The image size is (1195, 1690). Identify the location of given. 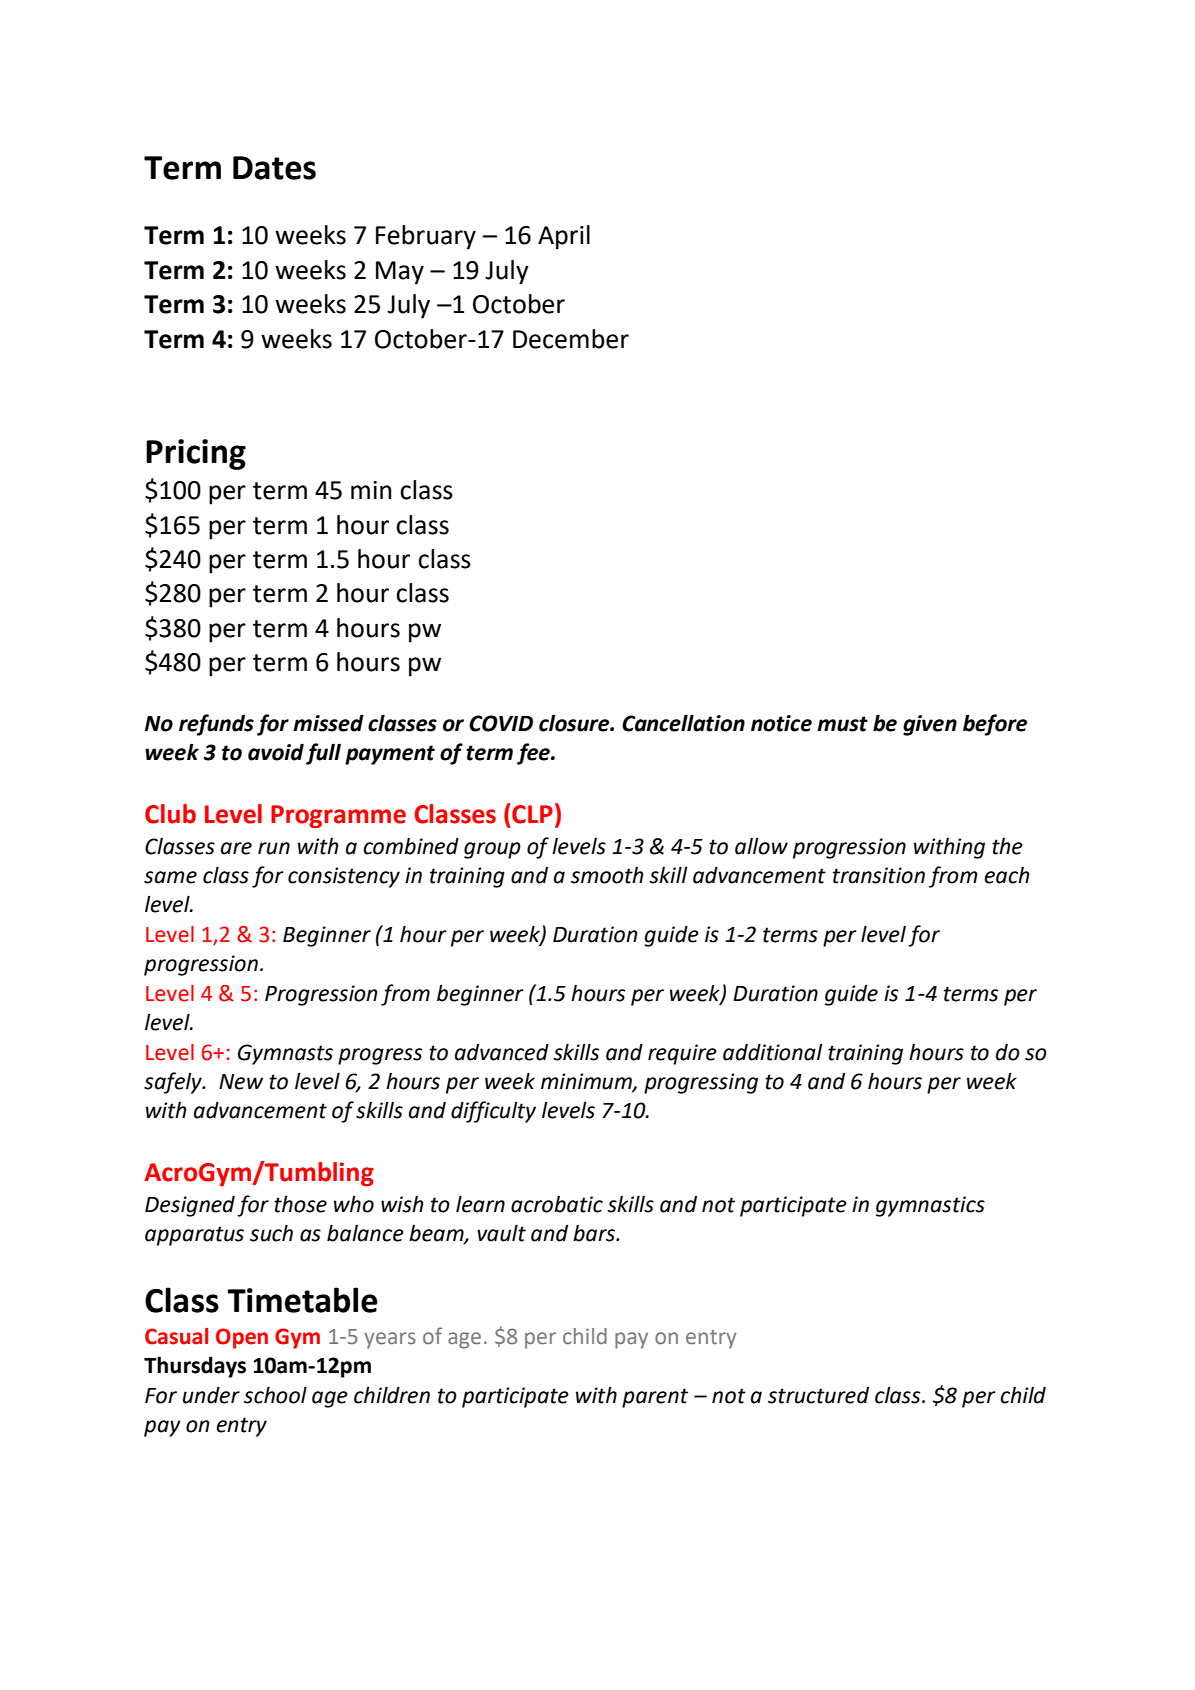
(930, 725).
